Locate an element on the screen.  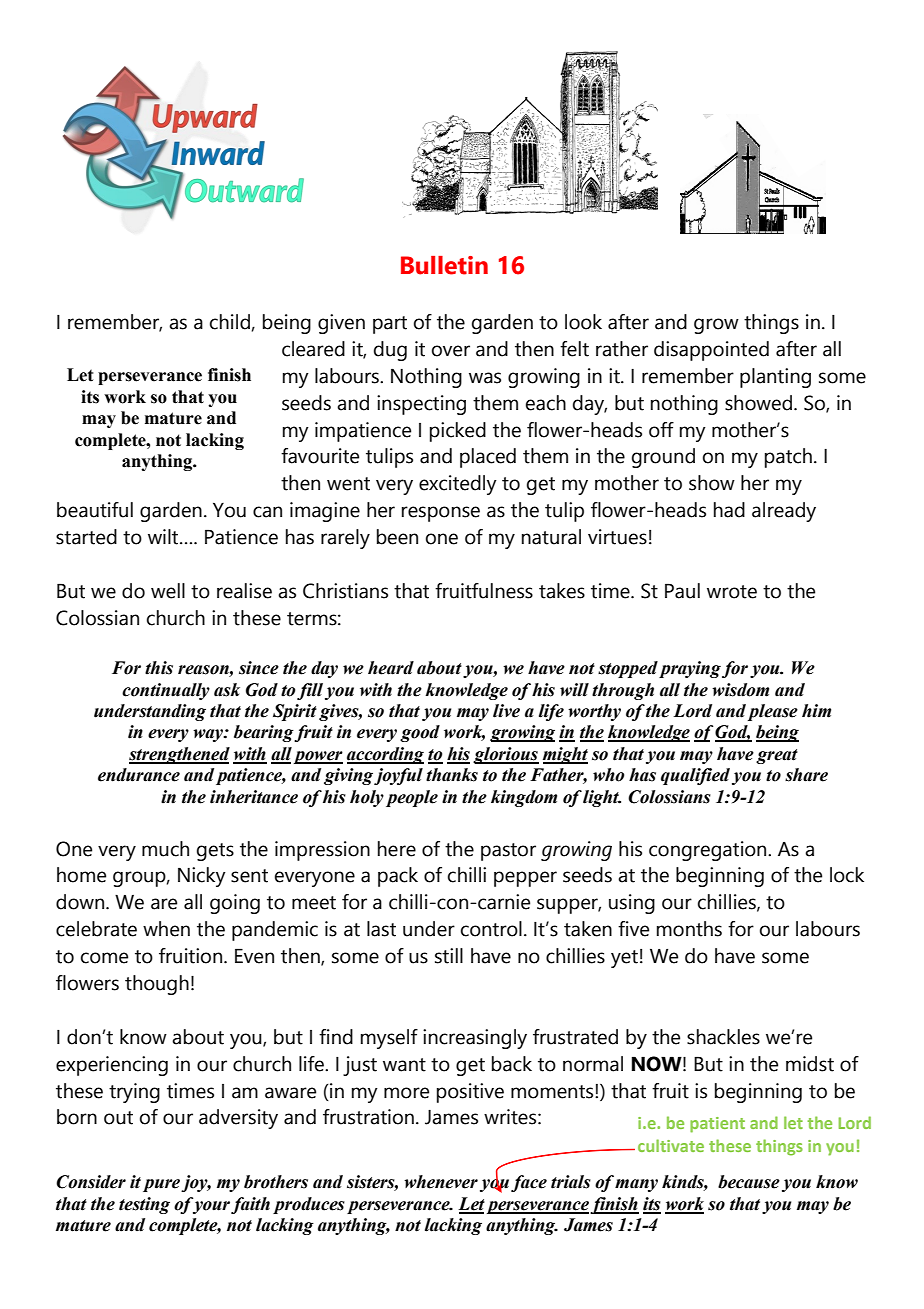
great is located at coordinates (777, 756).
